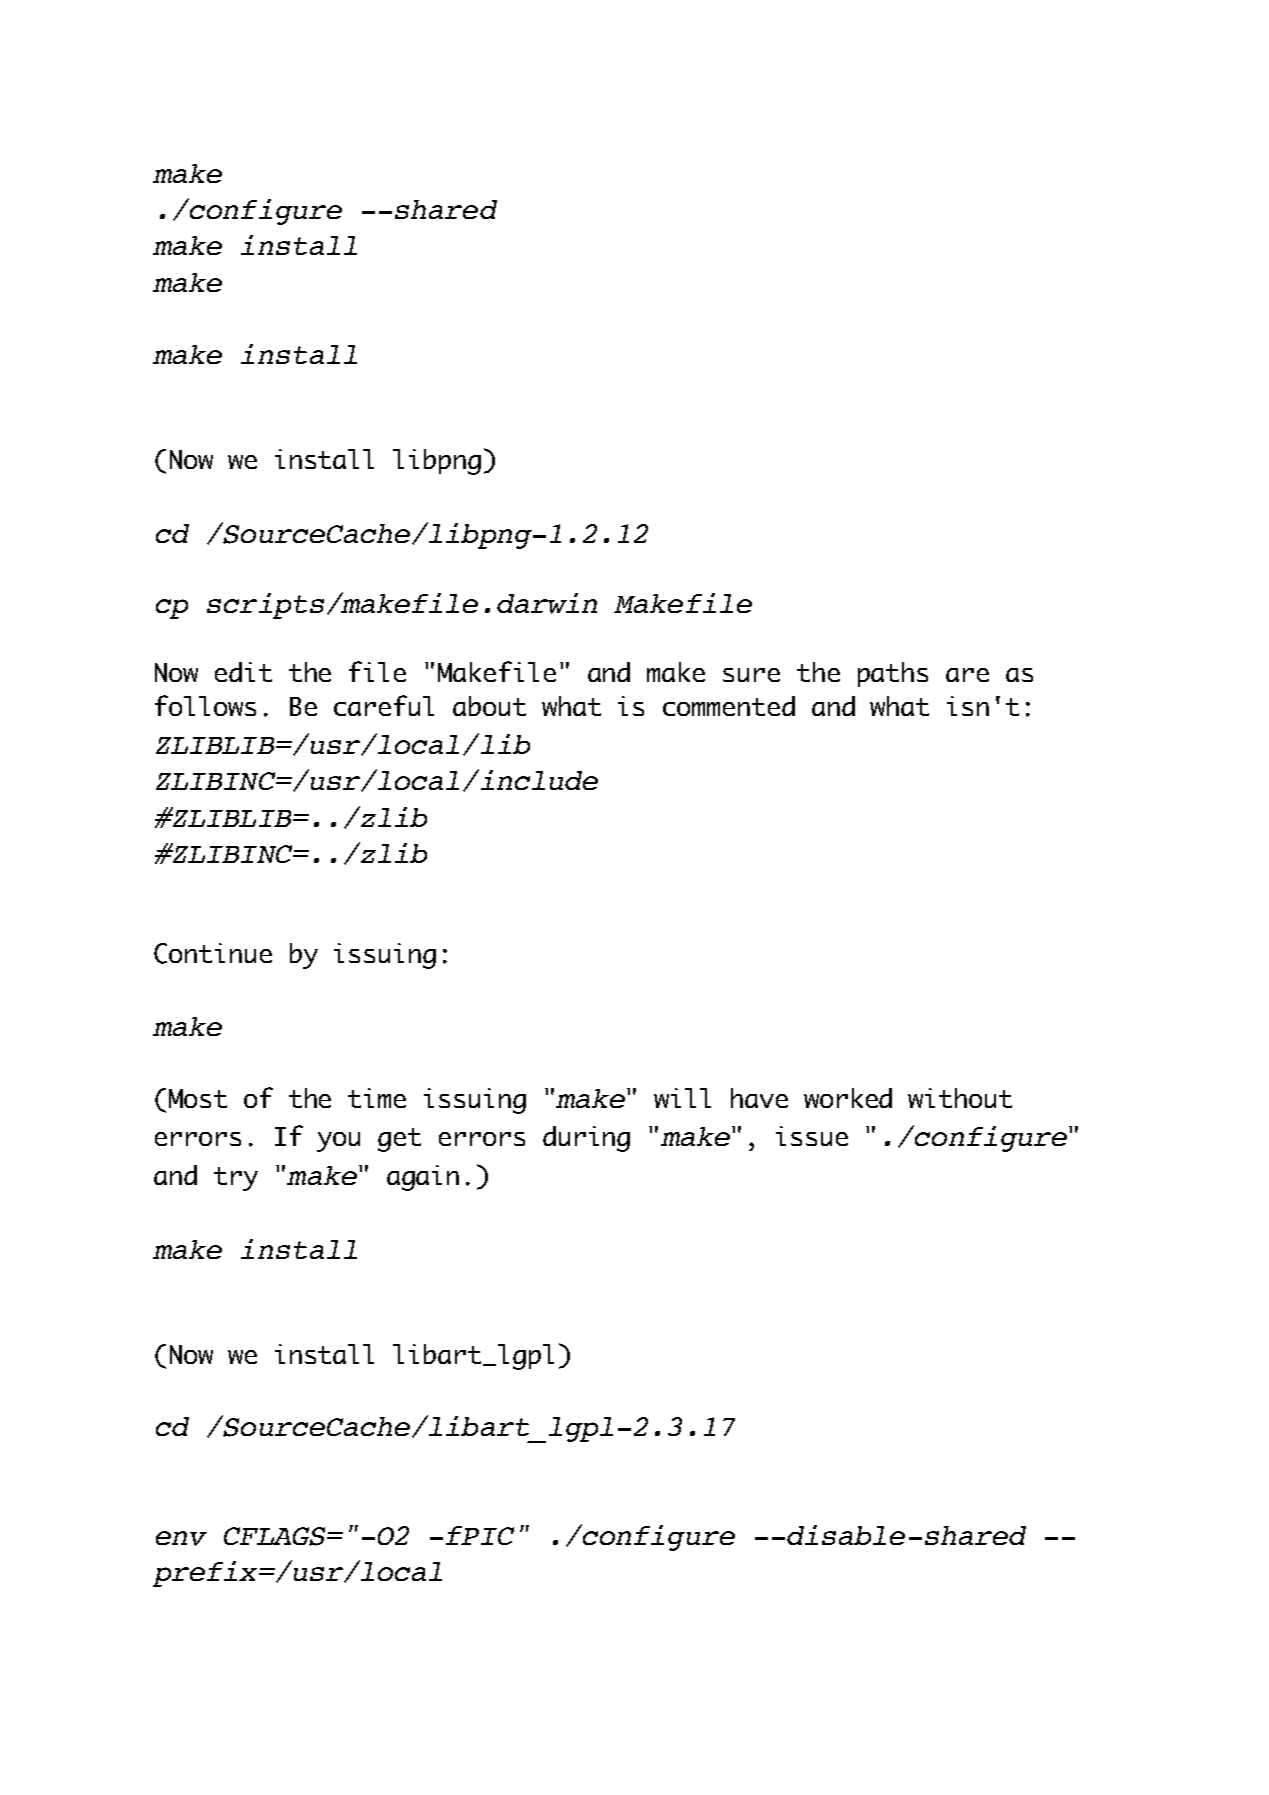 The height and width of the document is (1795, 1269). Describe the element at coordinates (181, 1538) in the document. I see `env` at that location.
